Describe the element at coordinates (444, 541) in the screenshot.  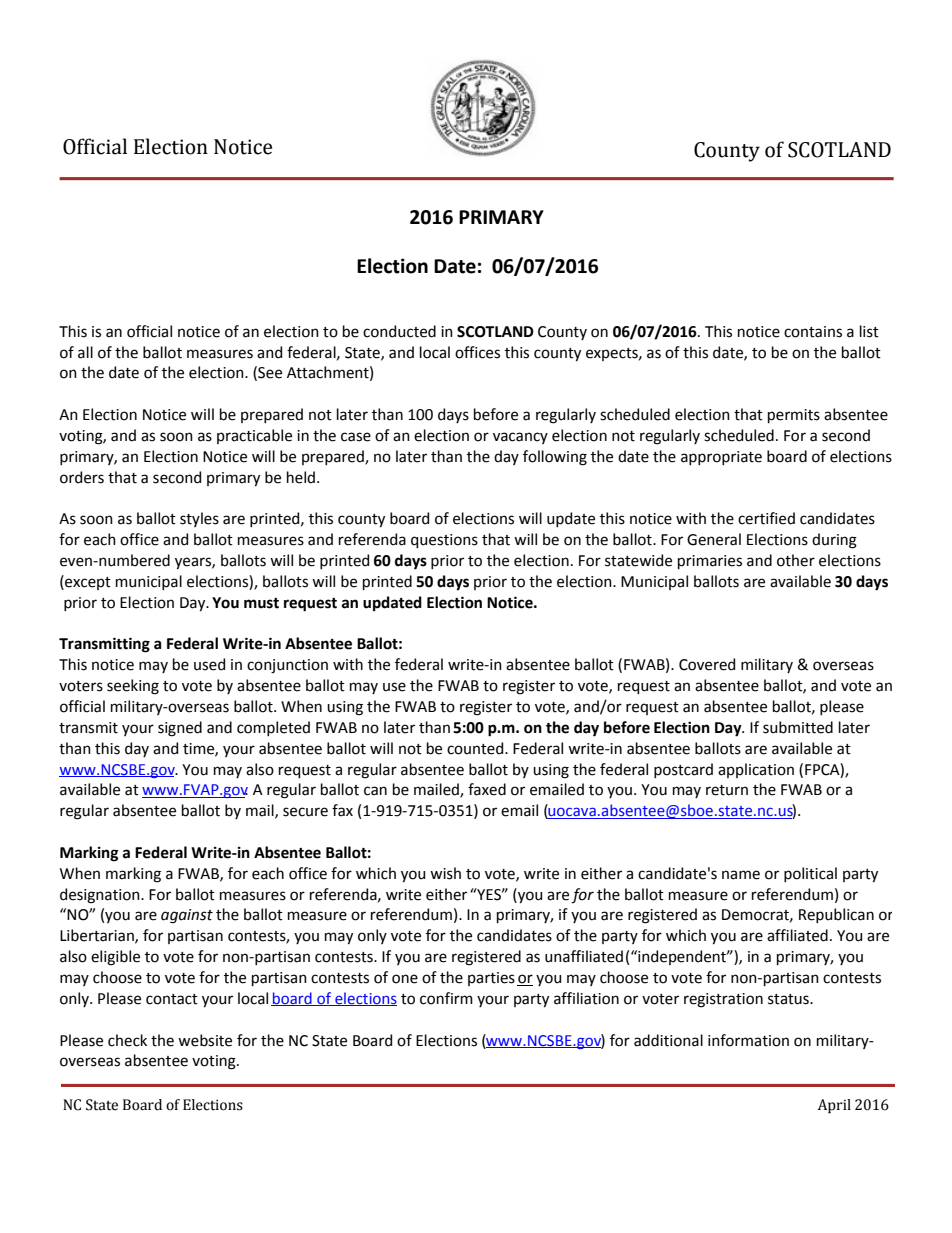
I see `questions` at that location.
